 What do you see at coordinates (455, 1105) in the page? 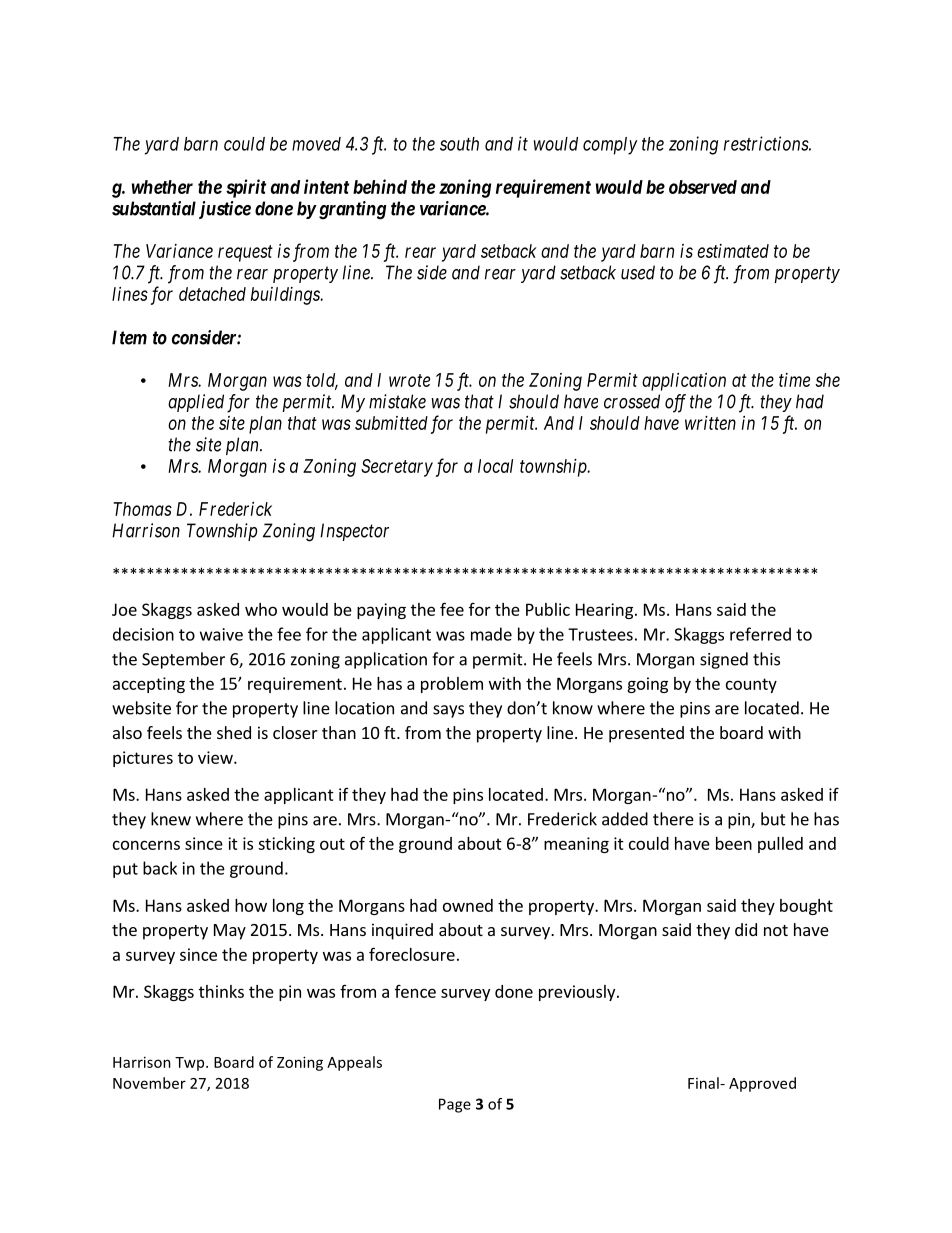
I see `Page` at bounding box center [455, 1105].
